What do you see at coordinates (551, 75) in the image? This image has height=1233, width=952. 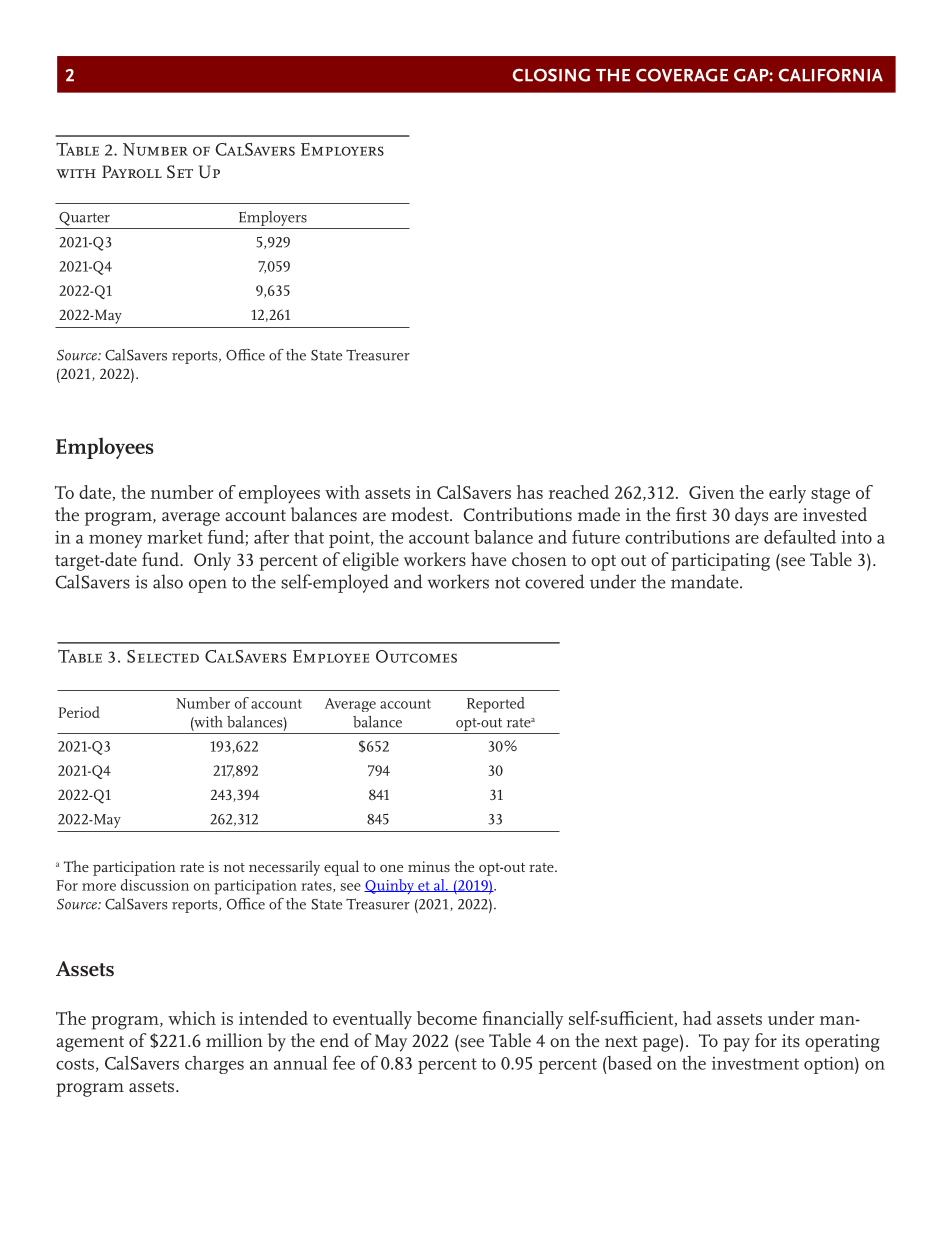 I see `CLOSING` at bounding box center [551, 75].
